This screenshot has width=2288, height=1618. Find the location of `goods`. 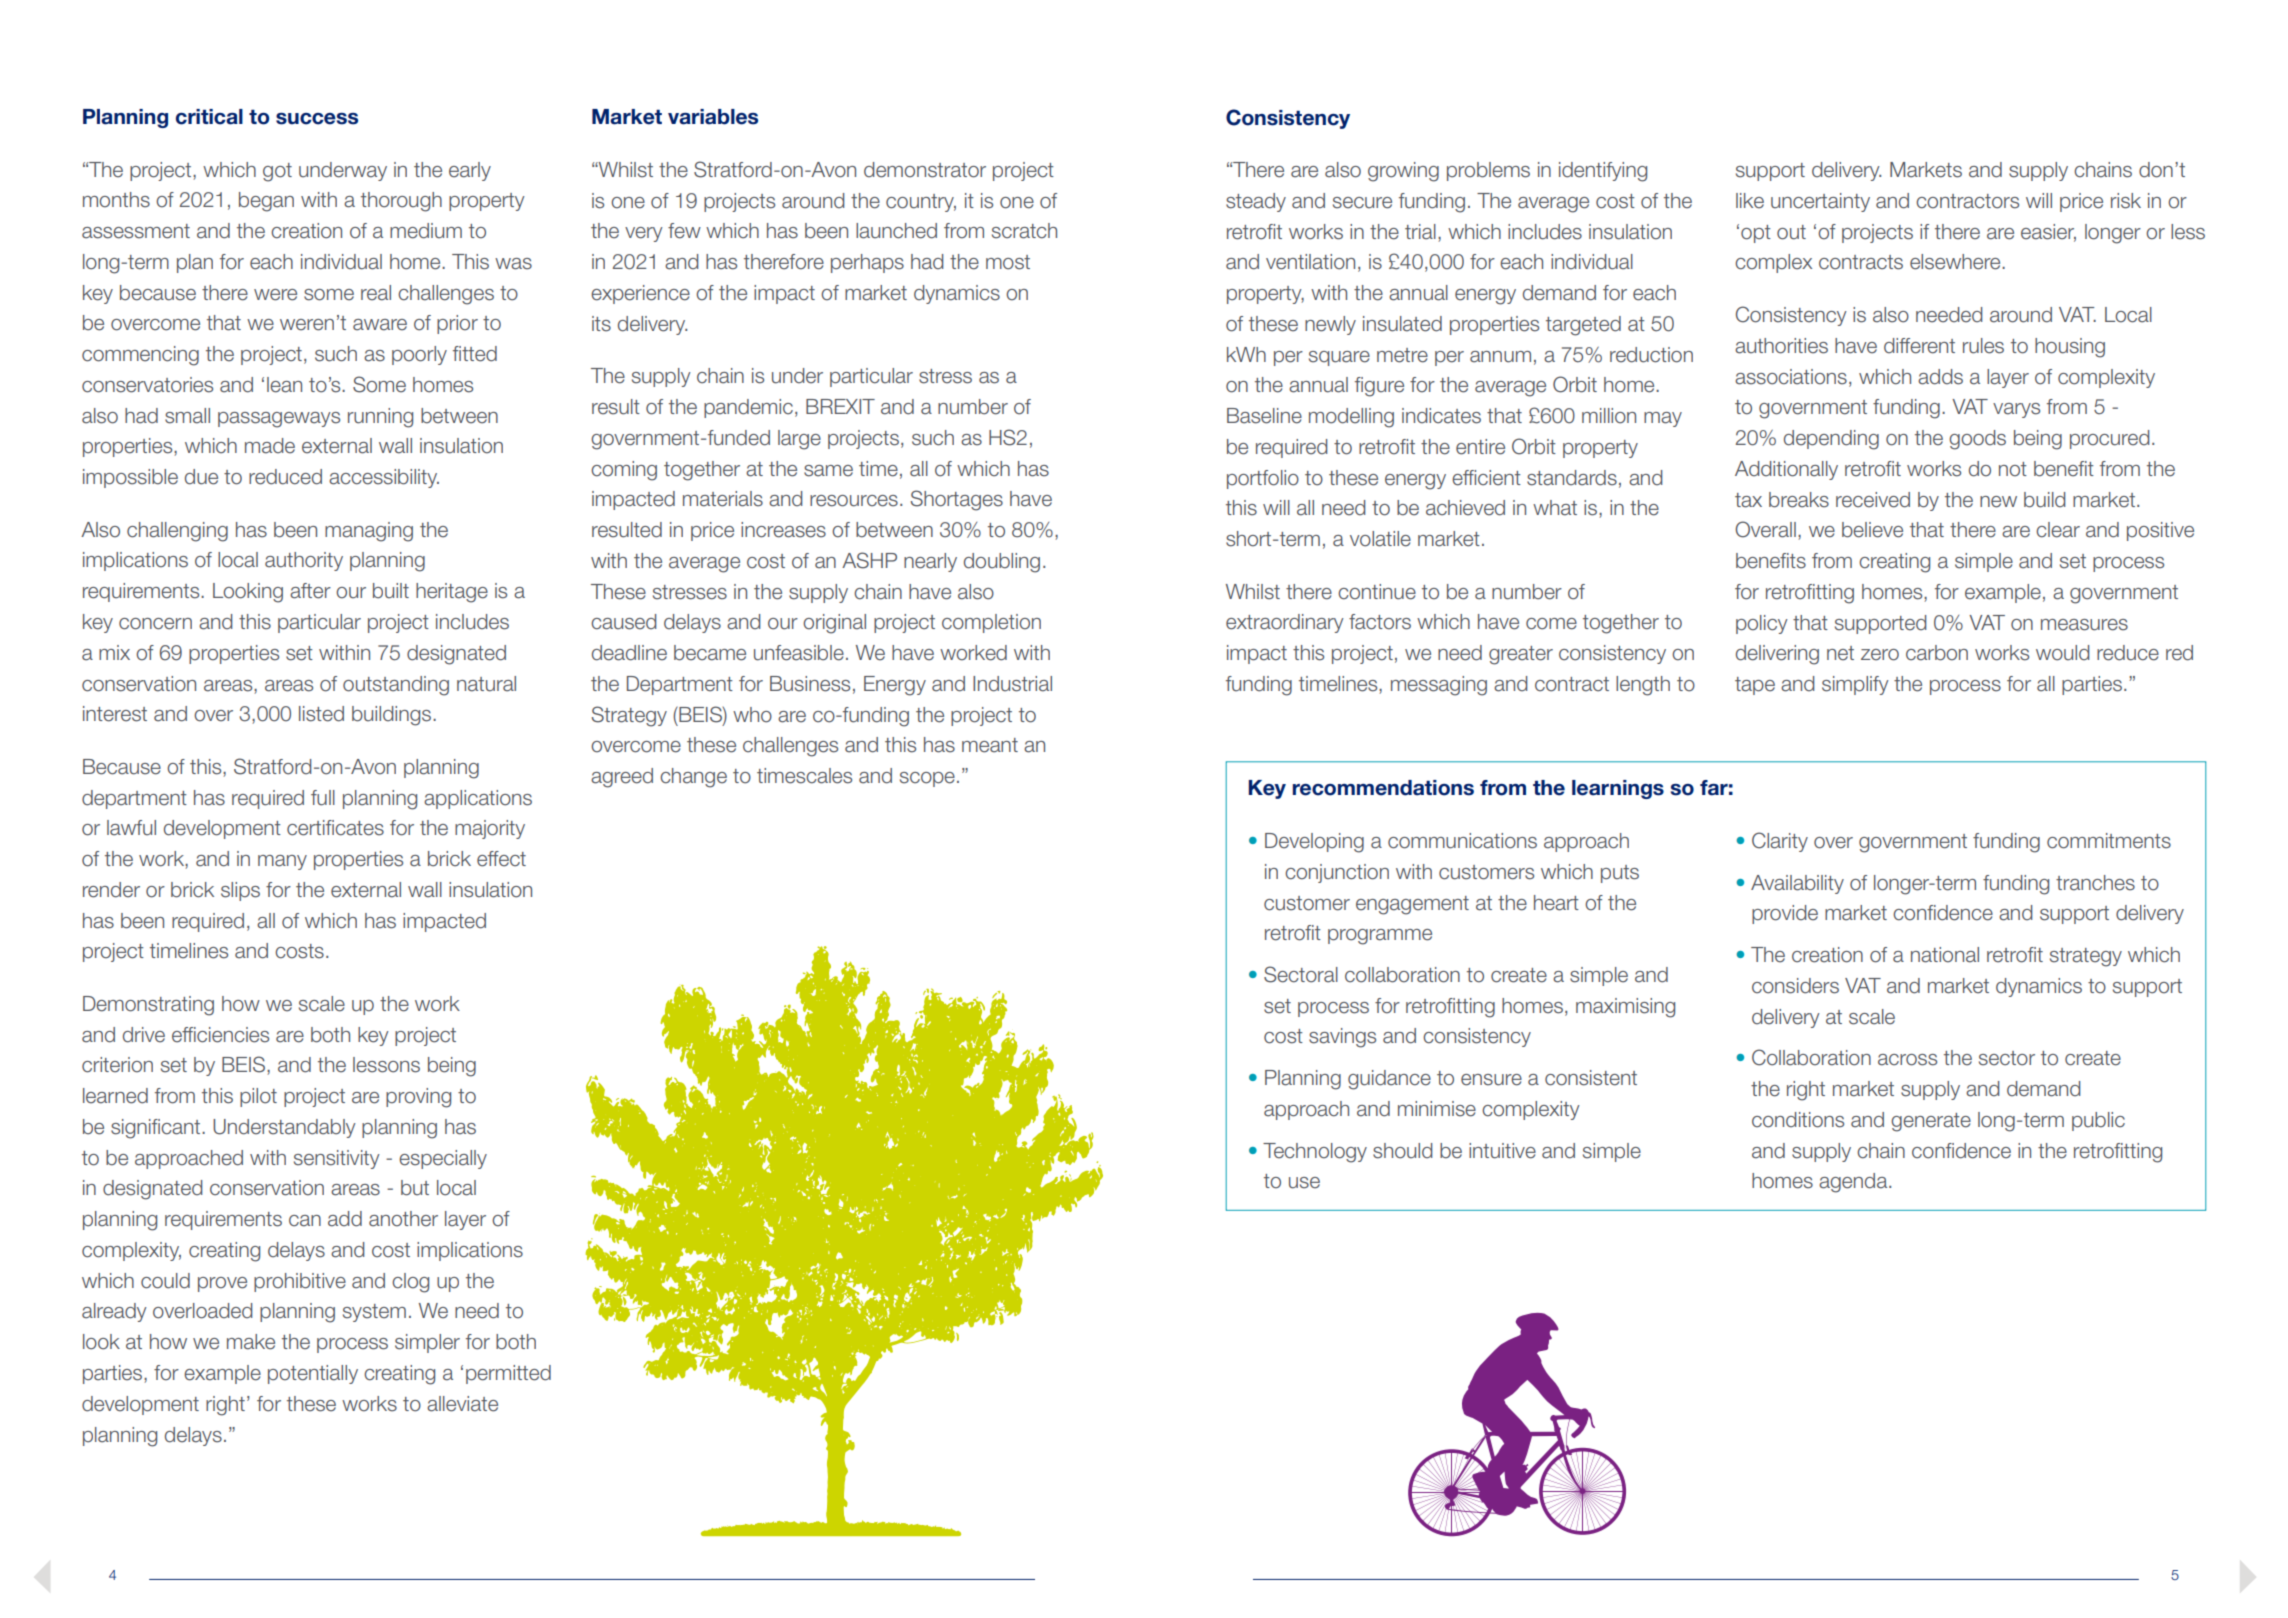

goods is located at coordinates (1977, 440).
